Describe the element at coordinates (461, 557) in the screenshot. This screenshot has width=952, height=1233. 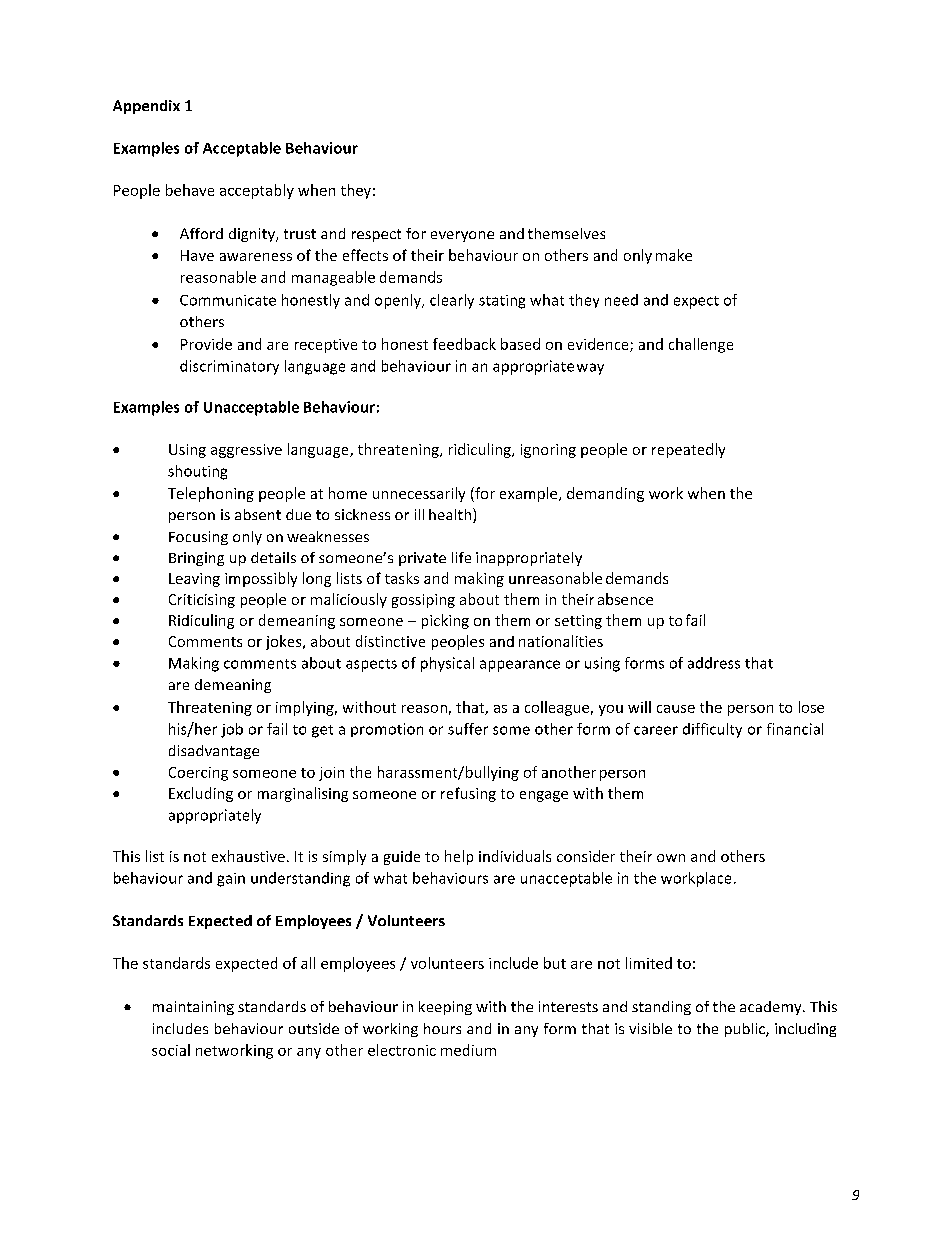
I see `life` at that location.
